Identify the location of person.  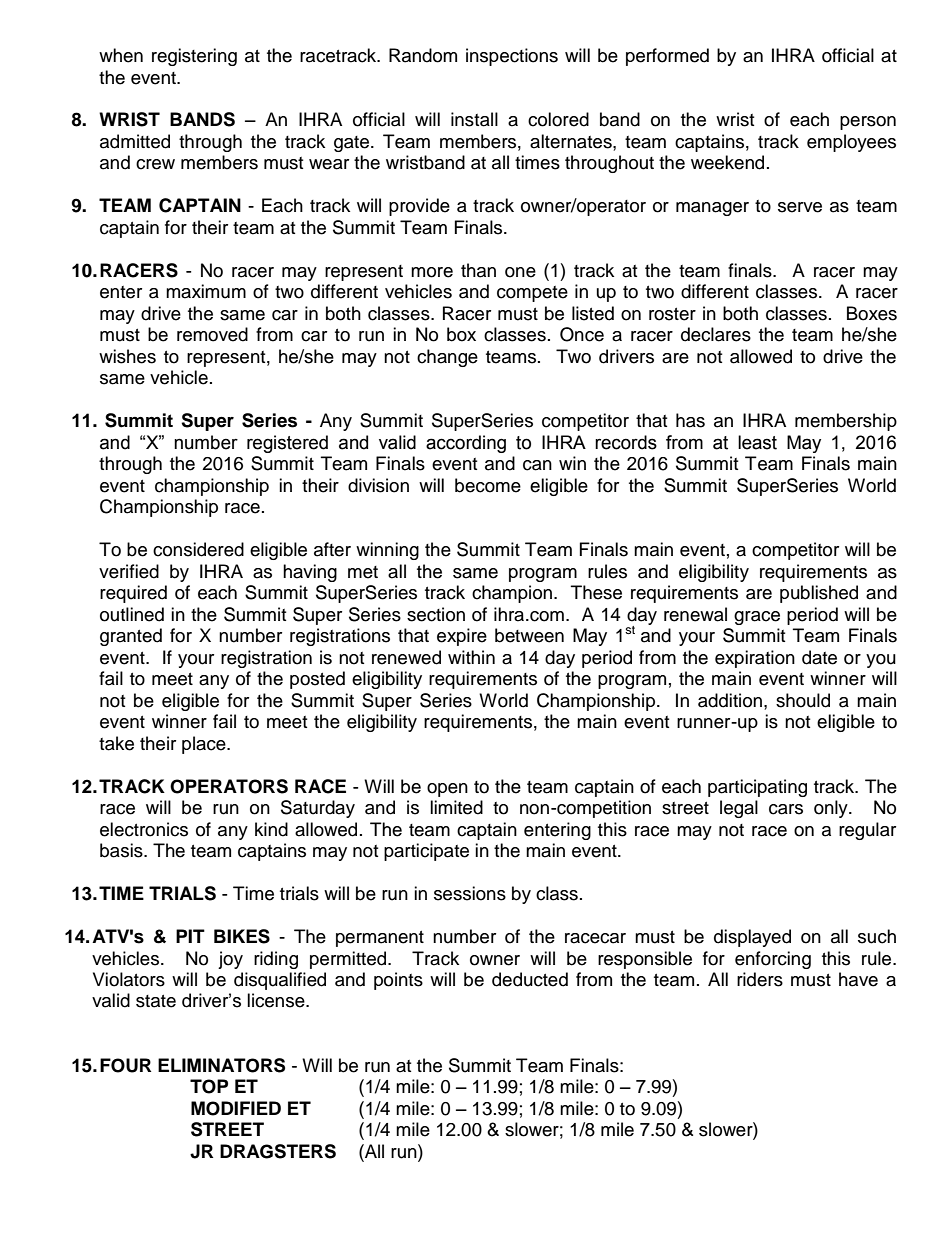
(868, 123).
